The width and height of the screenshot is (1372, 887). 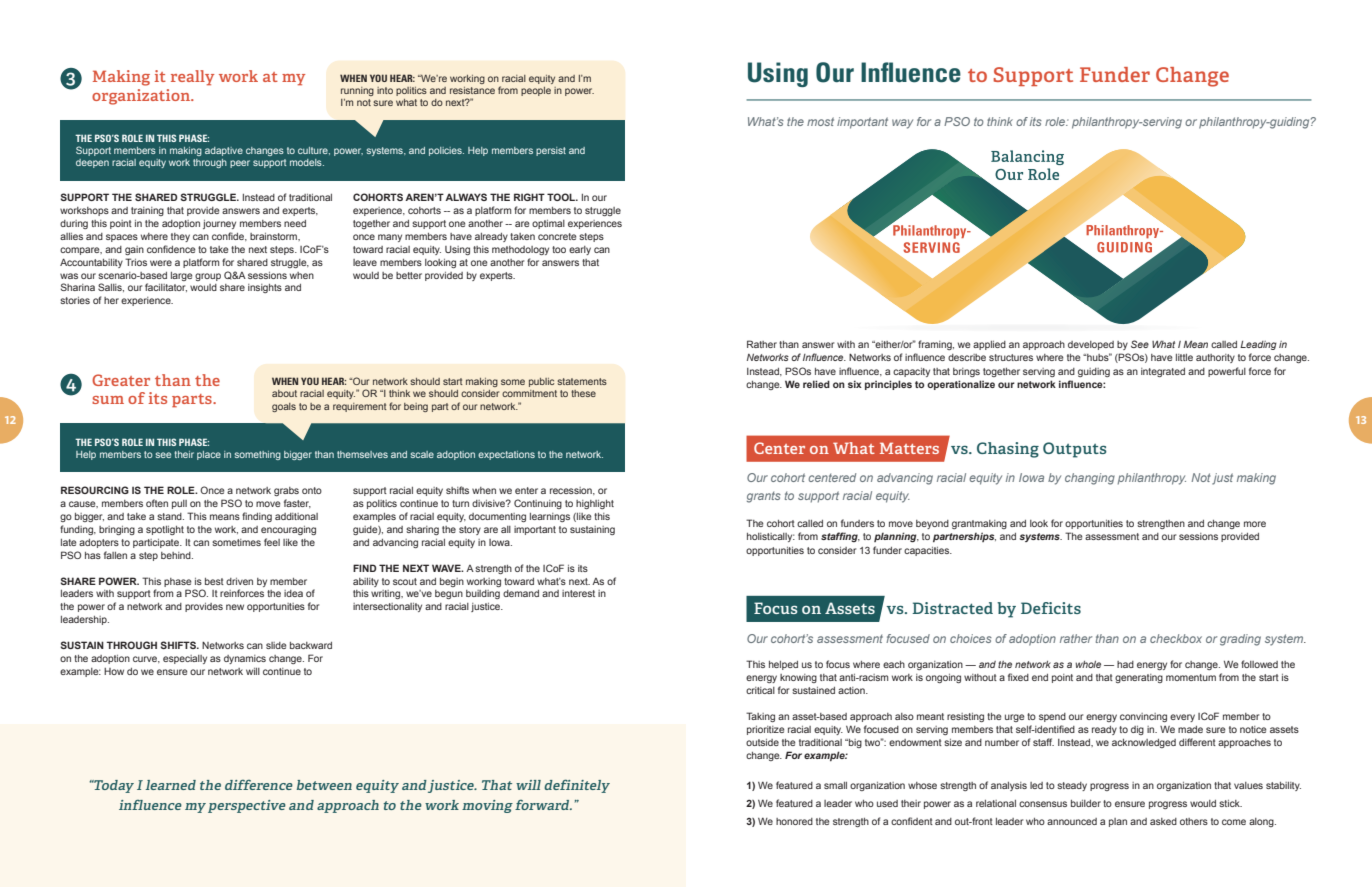 What do you see at coordinates (192, 78) in the screenshot?
I see `really` at bounding box center [192, 78].
